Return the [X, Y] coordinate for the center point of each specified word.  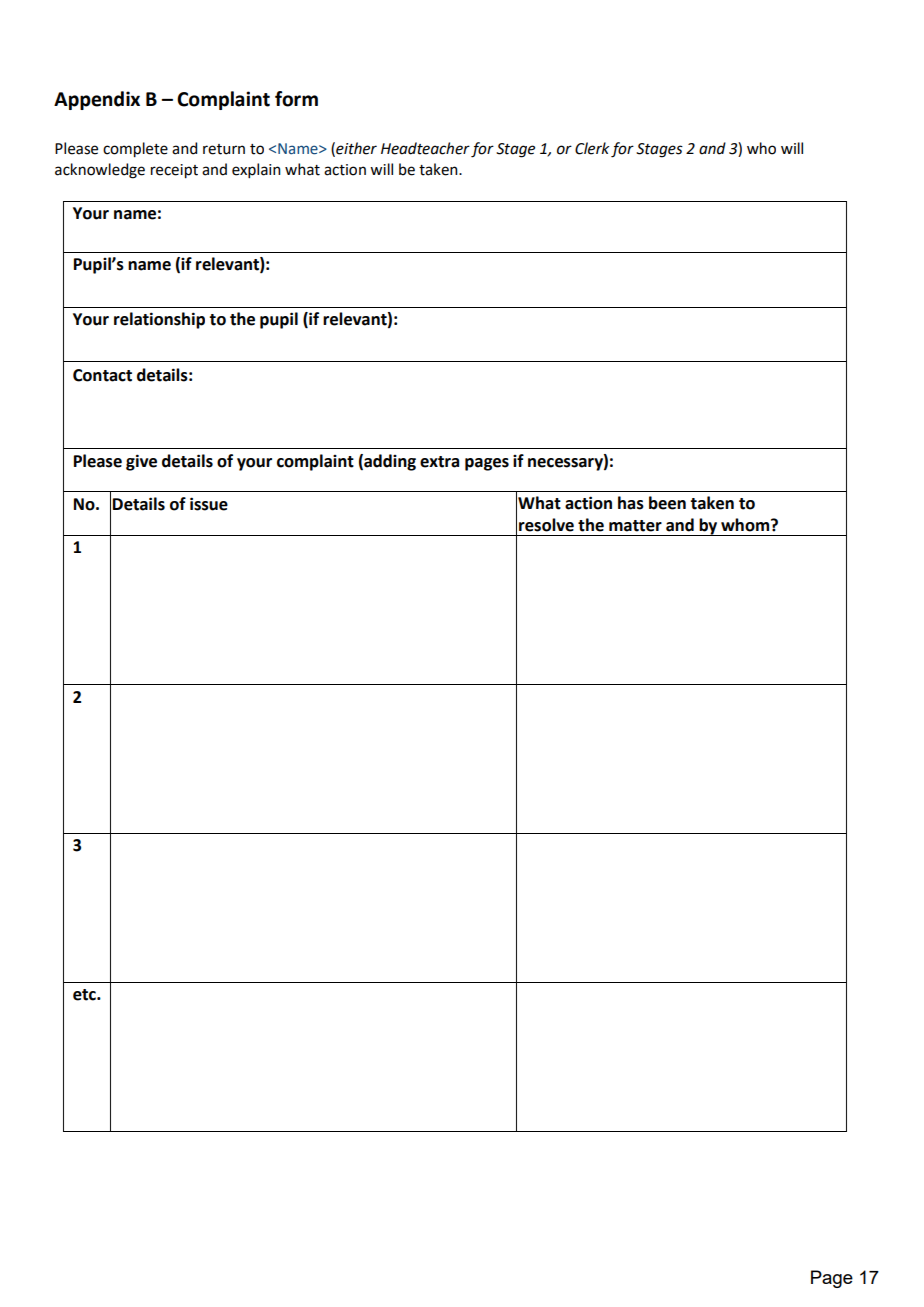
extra [439, 462]
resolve [546, 525]
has [631, 503]
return [224, 149]
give [141, 462]
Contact [102, 375]
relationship [159, 320]
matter [635, 526]
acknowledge [100, 171]
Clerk [592, 148]
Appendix [97, 100]
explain [256, 170]
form [296, 99]
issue [209, 504]
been [667, 503]
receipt [174, 171]
